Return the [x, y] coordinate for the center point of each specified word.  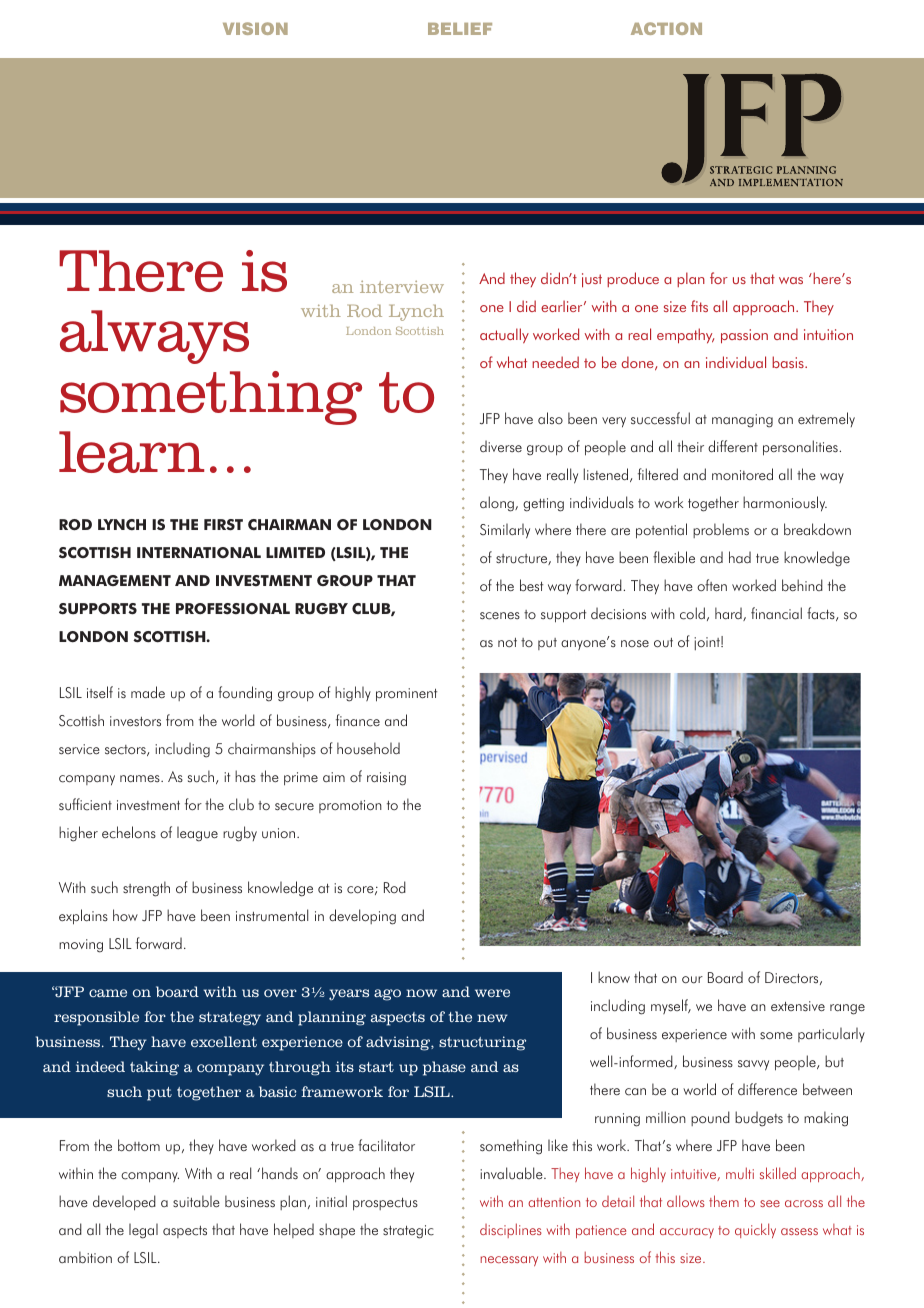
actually [504, 336]
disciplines [511, 1230]
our [692, 980]
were [492, 993]
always [154, 337]
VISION [255, 28]
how [125, 915]
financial [776, 613]
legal [143, 1231]
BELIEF [460, 29]
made [148, 692]
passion [744, 336]
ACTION [666, 28]
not [507, 642]
